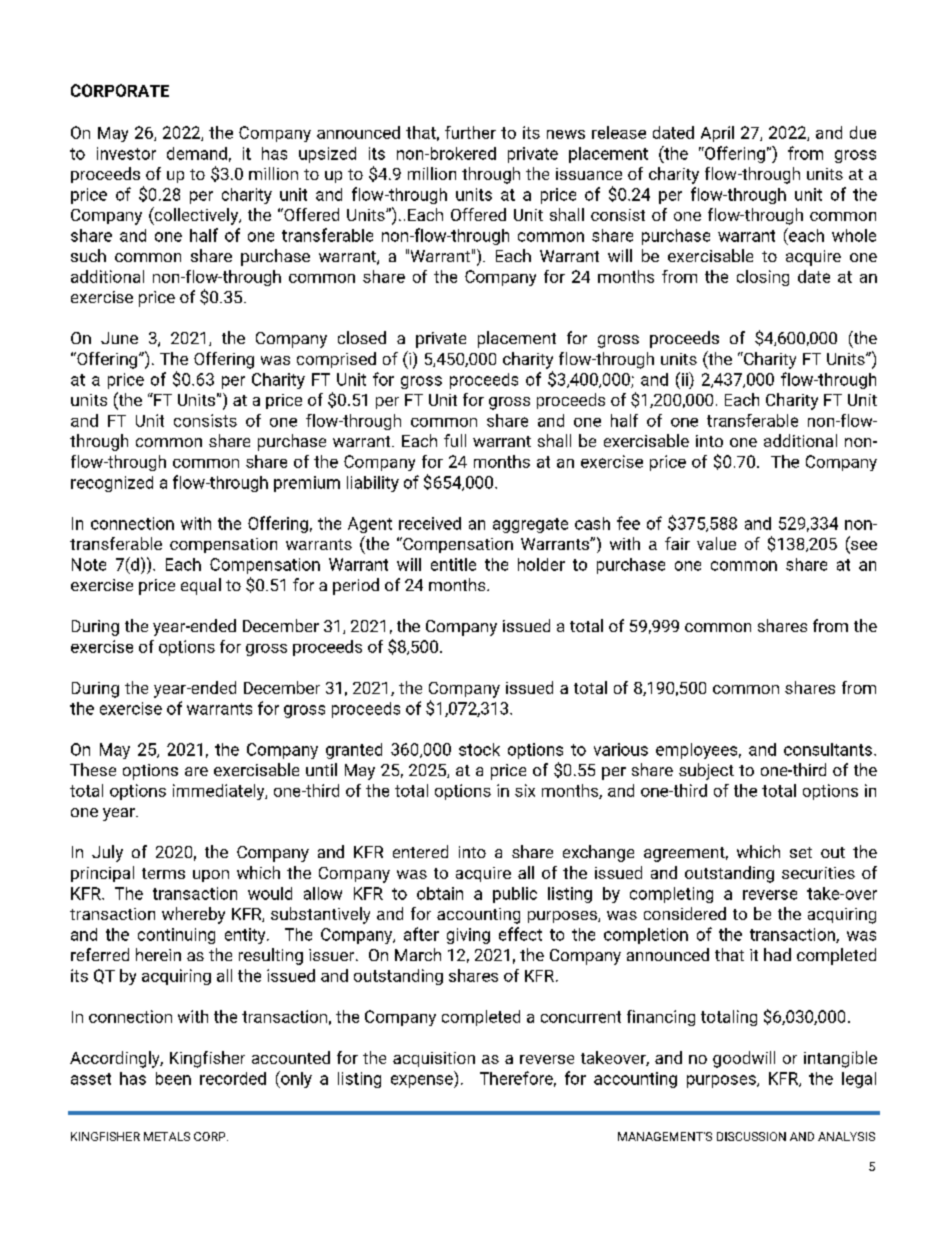  Describe the element at coordinates (706, 771) in the screenshot. I see `subject` at that location.
